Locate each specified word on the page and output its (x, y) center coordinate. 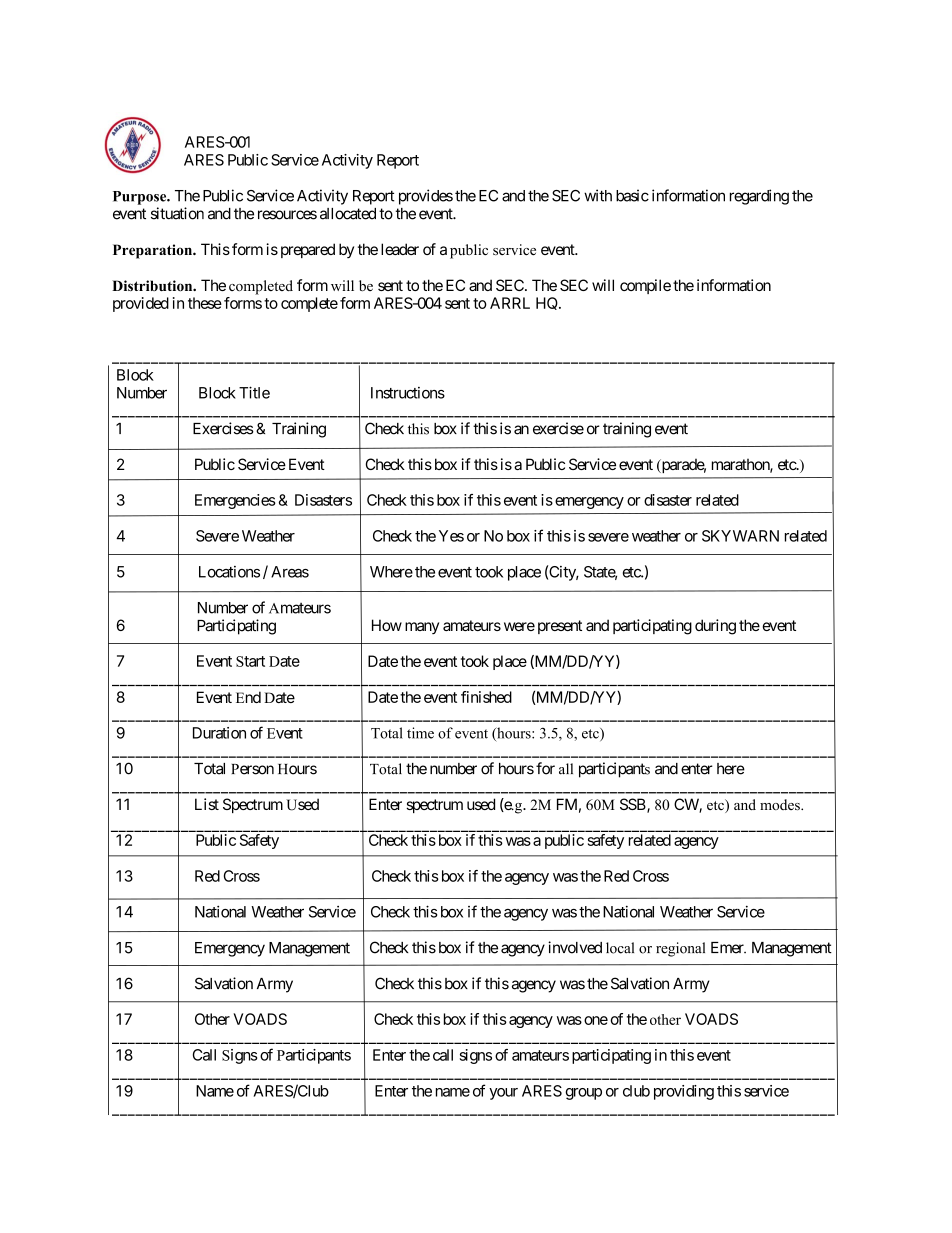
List (207, 804)
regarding (759, 197)
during (715, 627)
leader (400, 249)
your (503, 1094)
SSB (634, 805)
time (420, 733)
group (584, 1094)
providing (684, 1092)
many (422, 628)
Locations (229, 572)
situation (177, 213)
